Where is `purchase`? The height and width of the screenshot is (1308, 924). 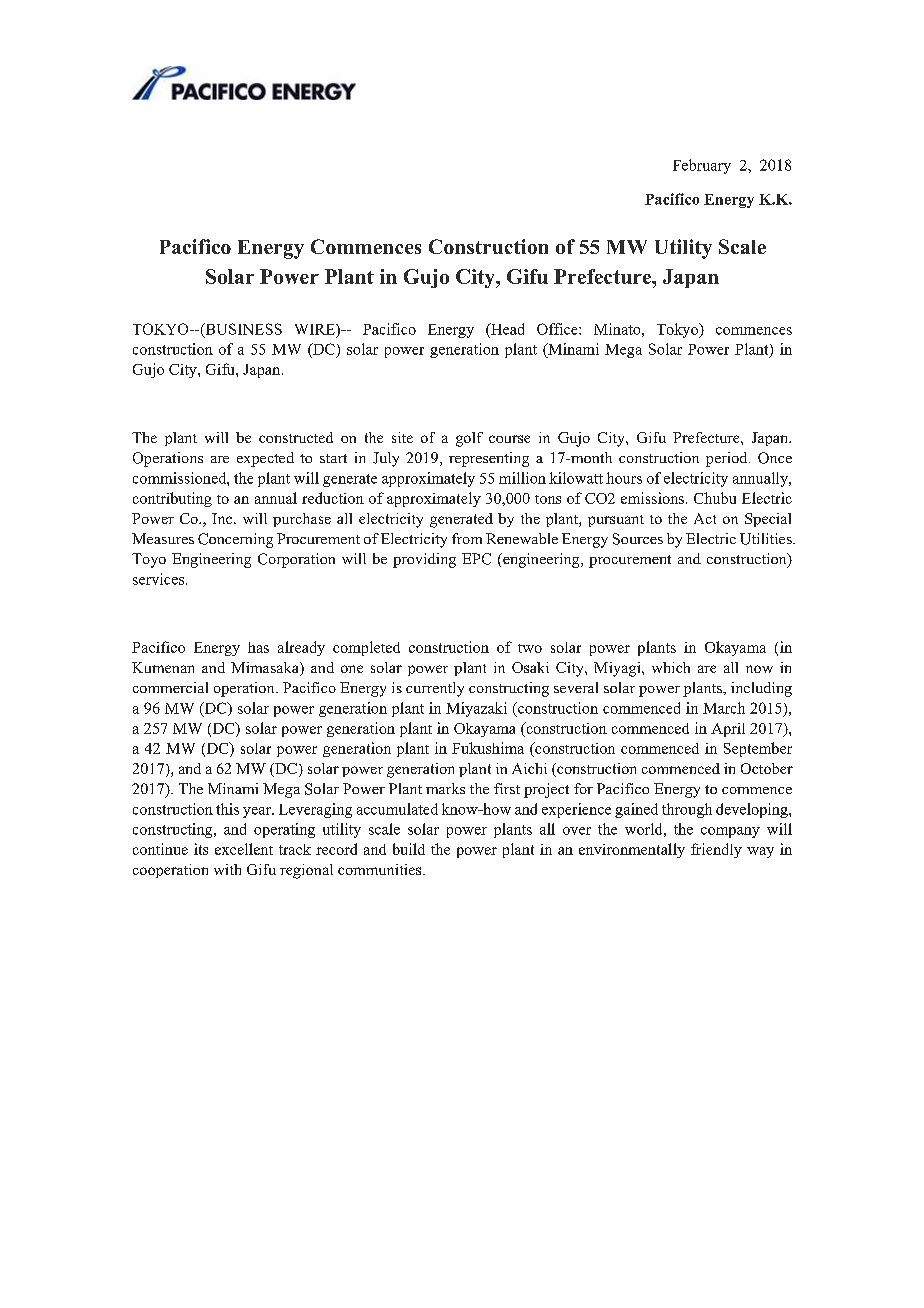
purchase is located at coordinates (302, 520).
